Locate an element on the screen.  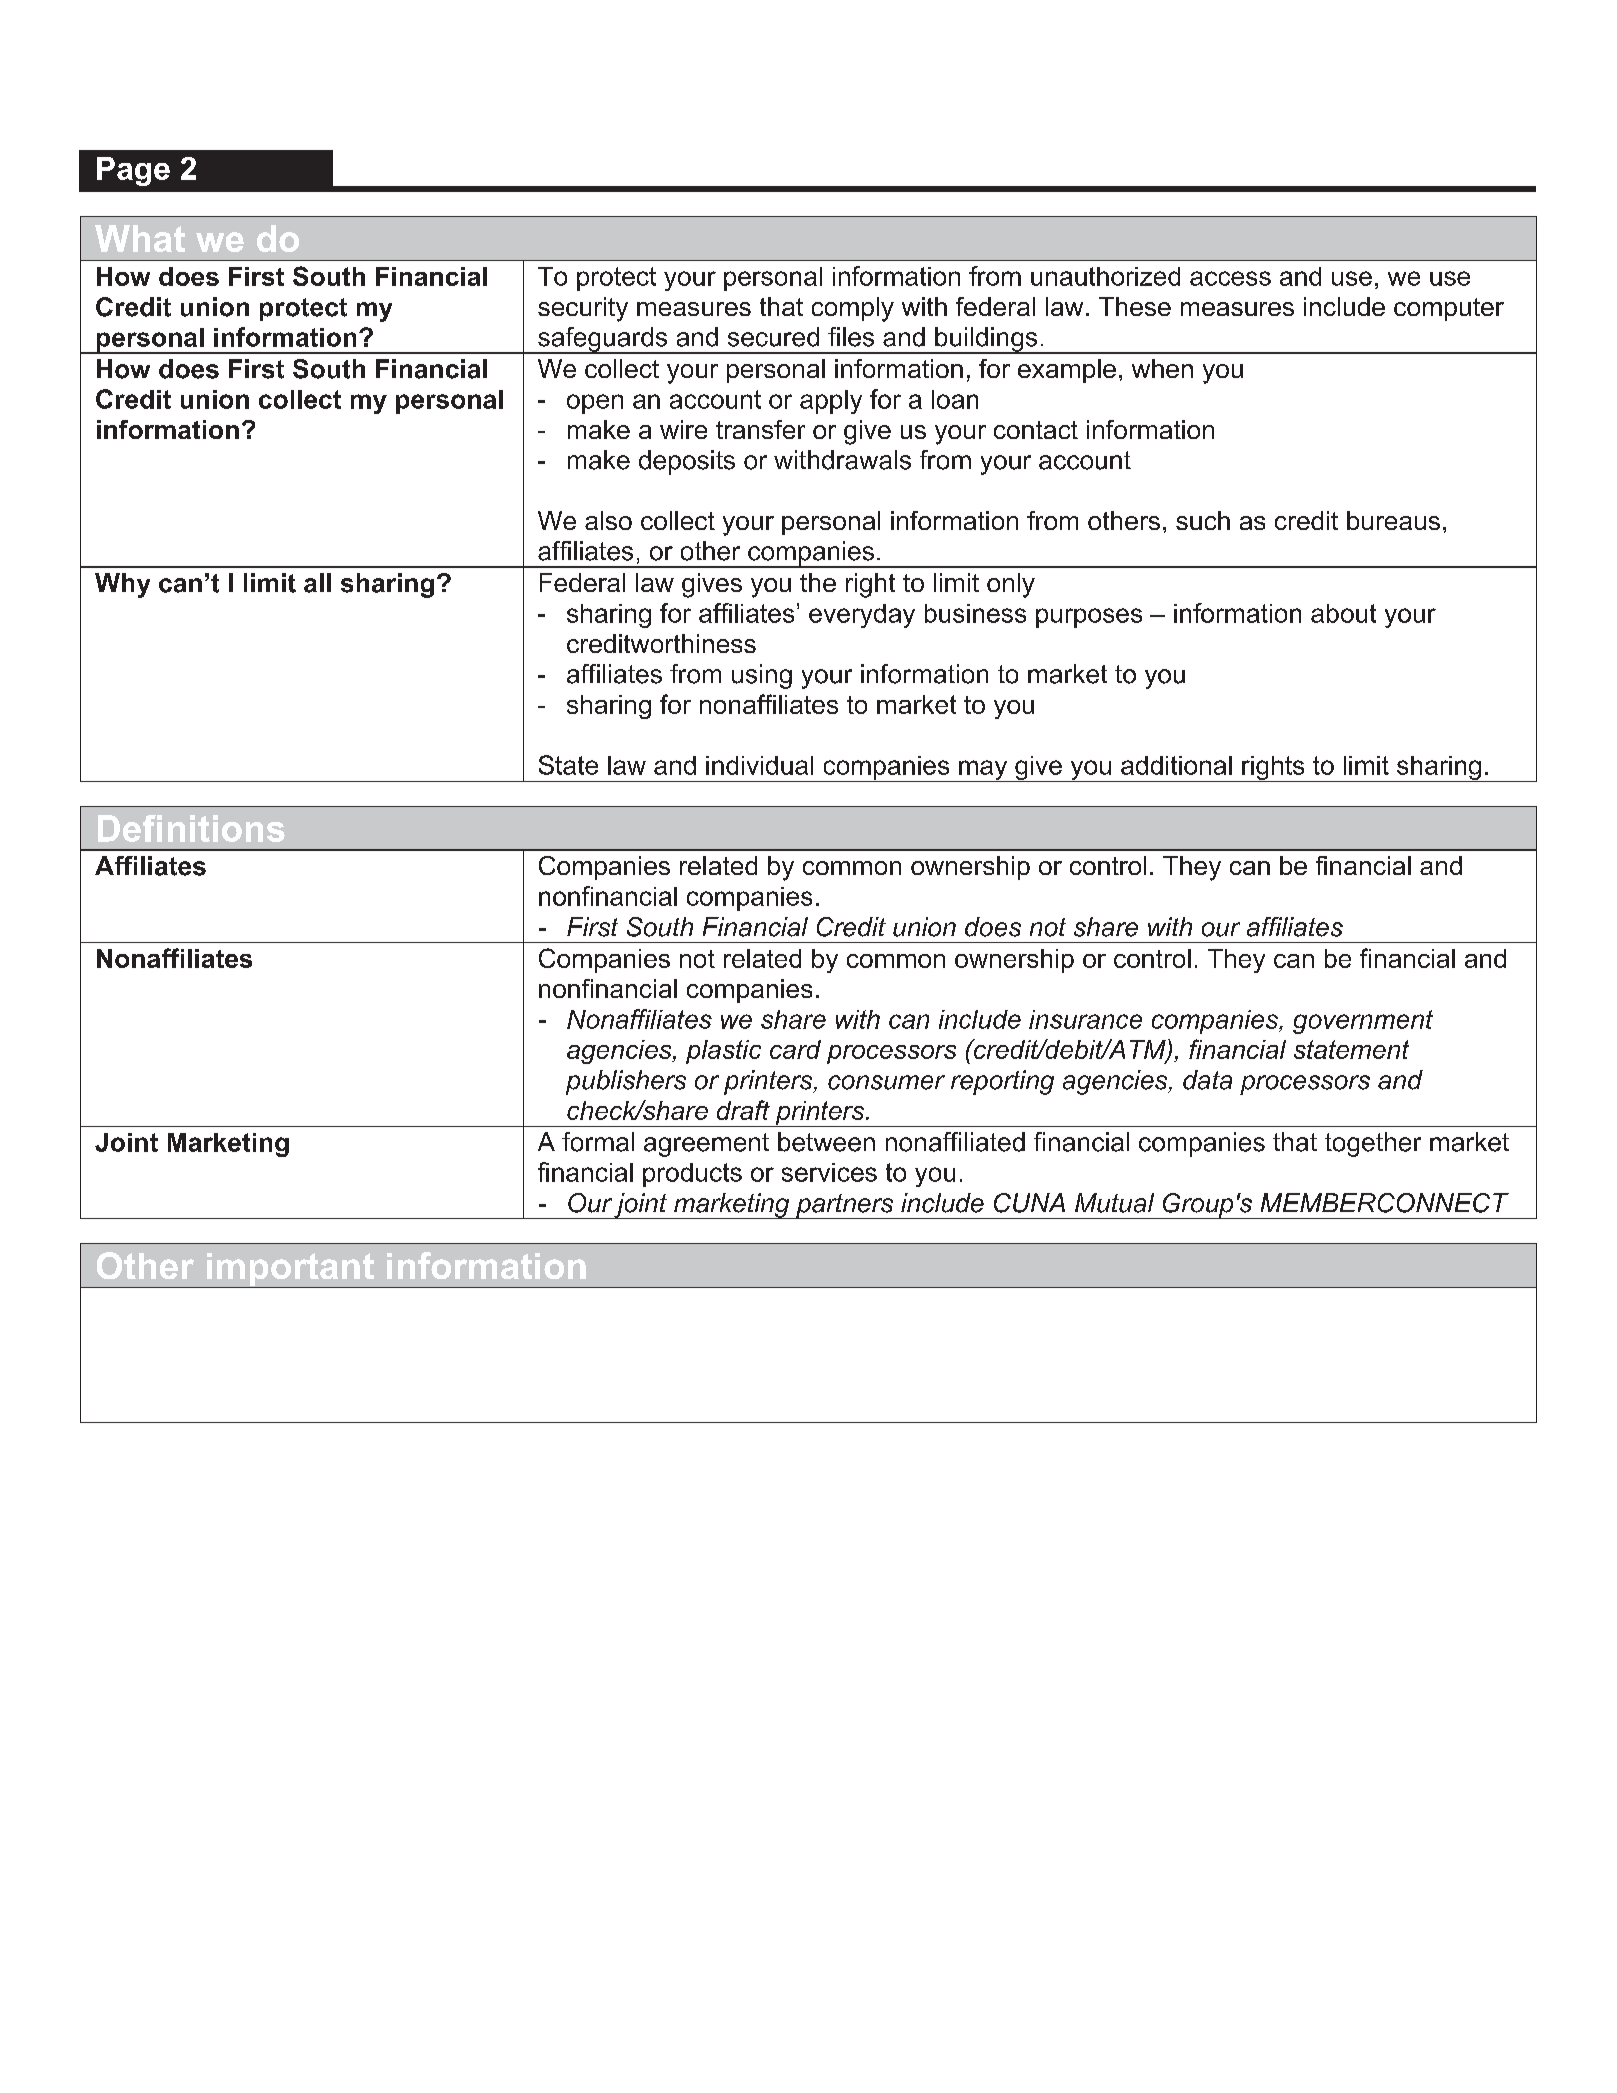
Page is located at coordinates (133, 171).
